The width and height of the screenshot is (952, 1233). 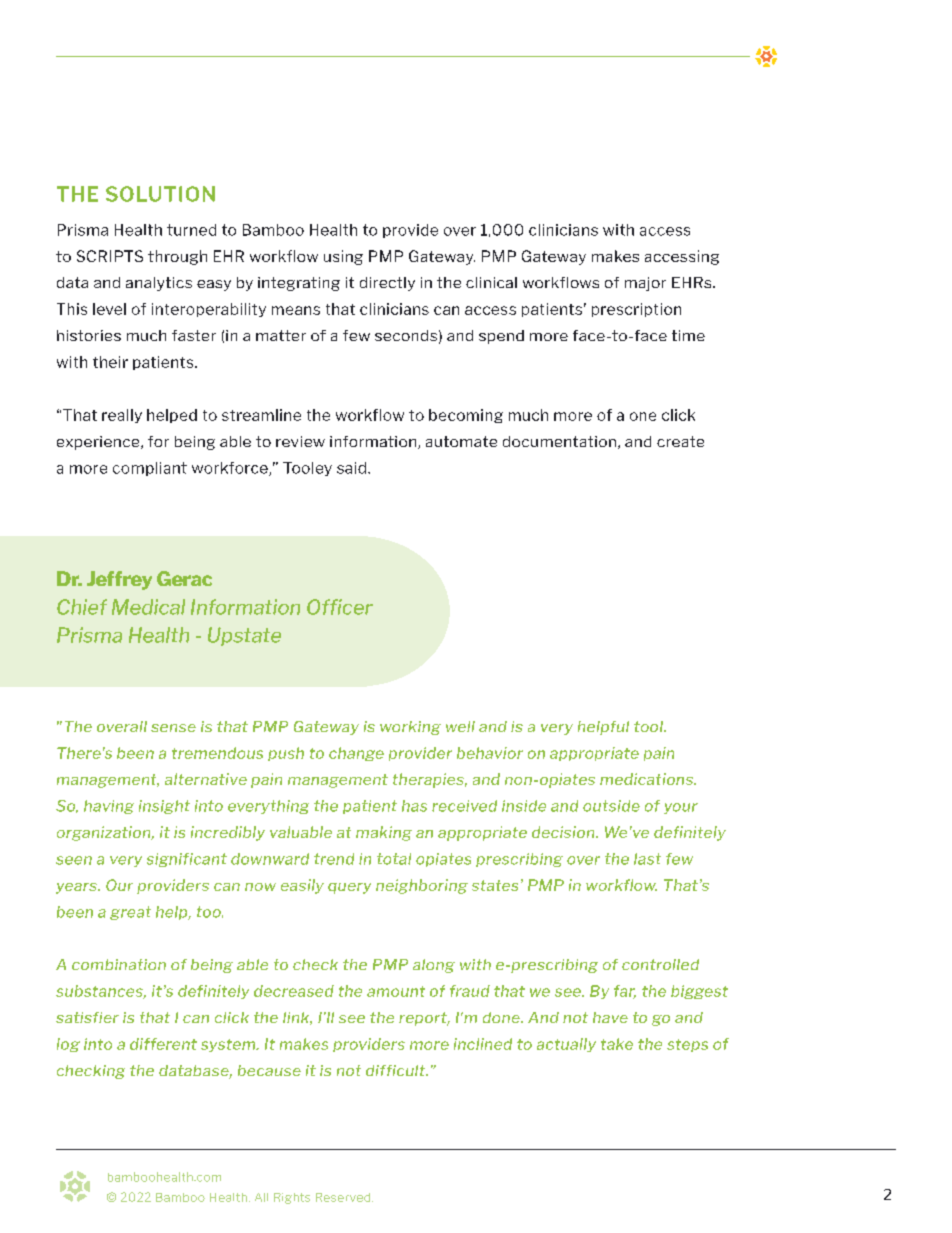 What do you see at coordinates (343, 257) in the screenshot?
I see `using` at bounding box center [343, 257].
